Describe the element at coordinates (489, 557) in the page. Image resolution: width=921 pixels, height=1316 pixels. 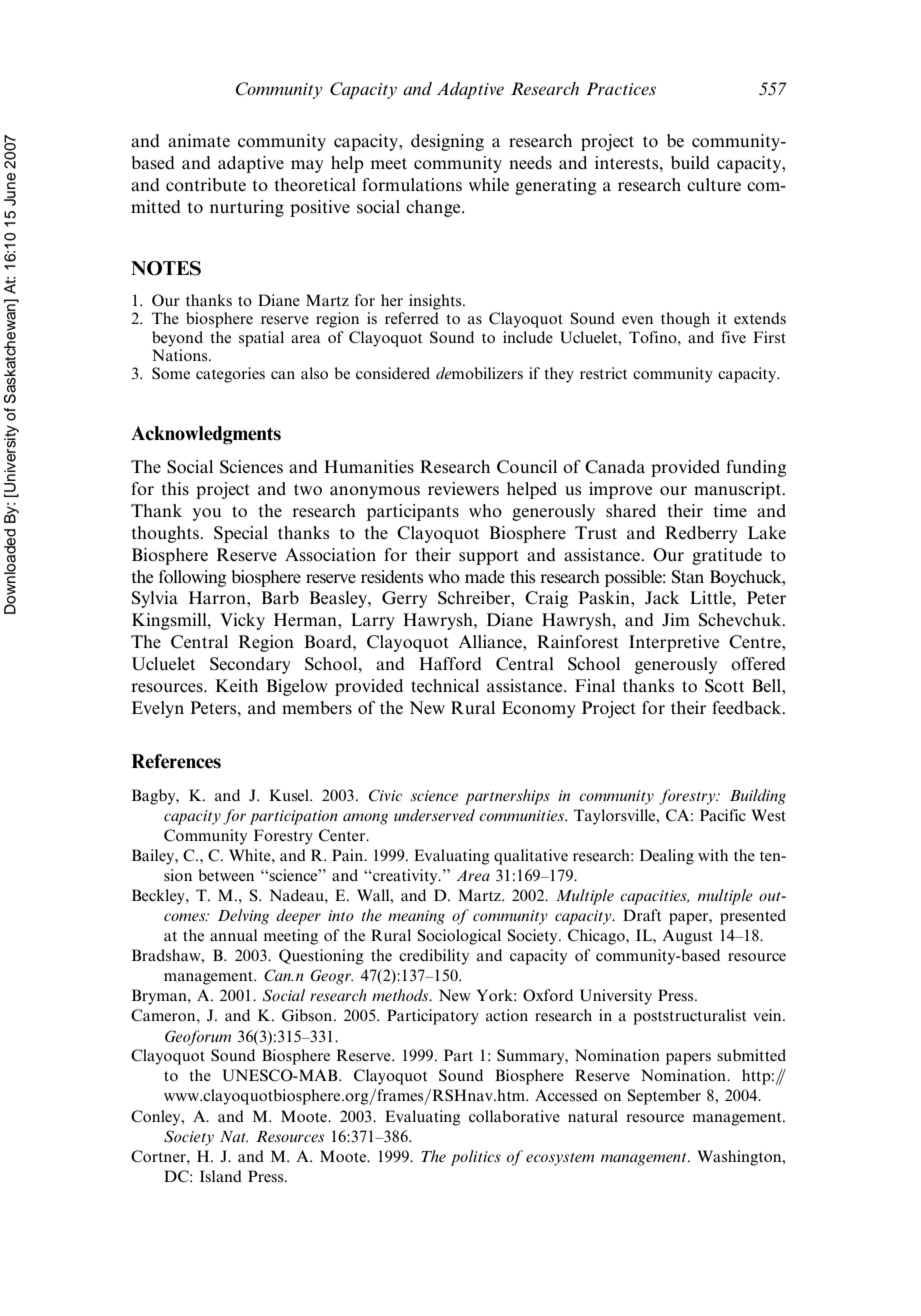
I see `support` at that location.
